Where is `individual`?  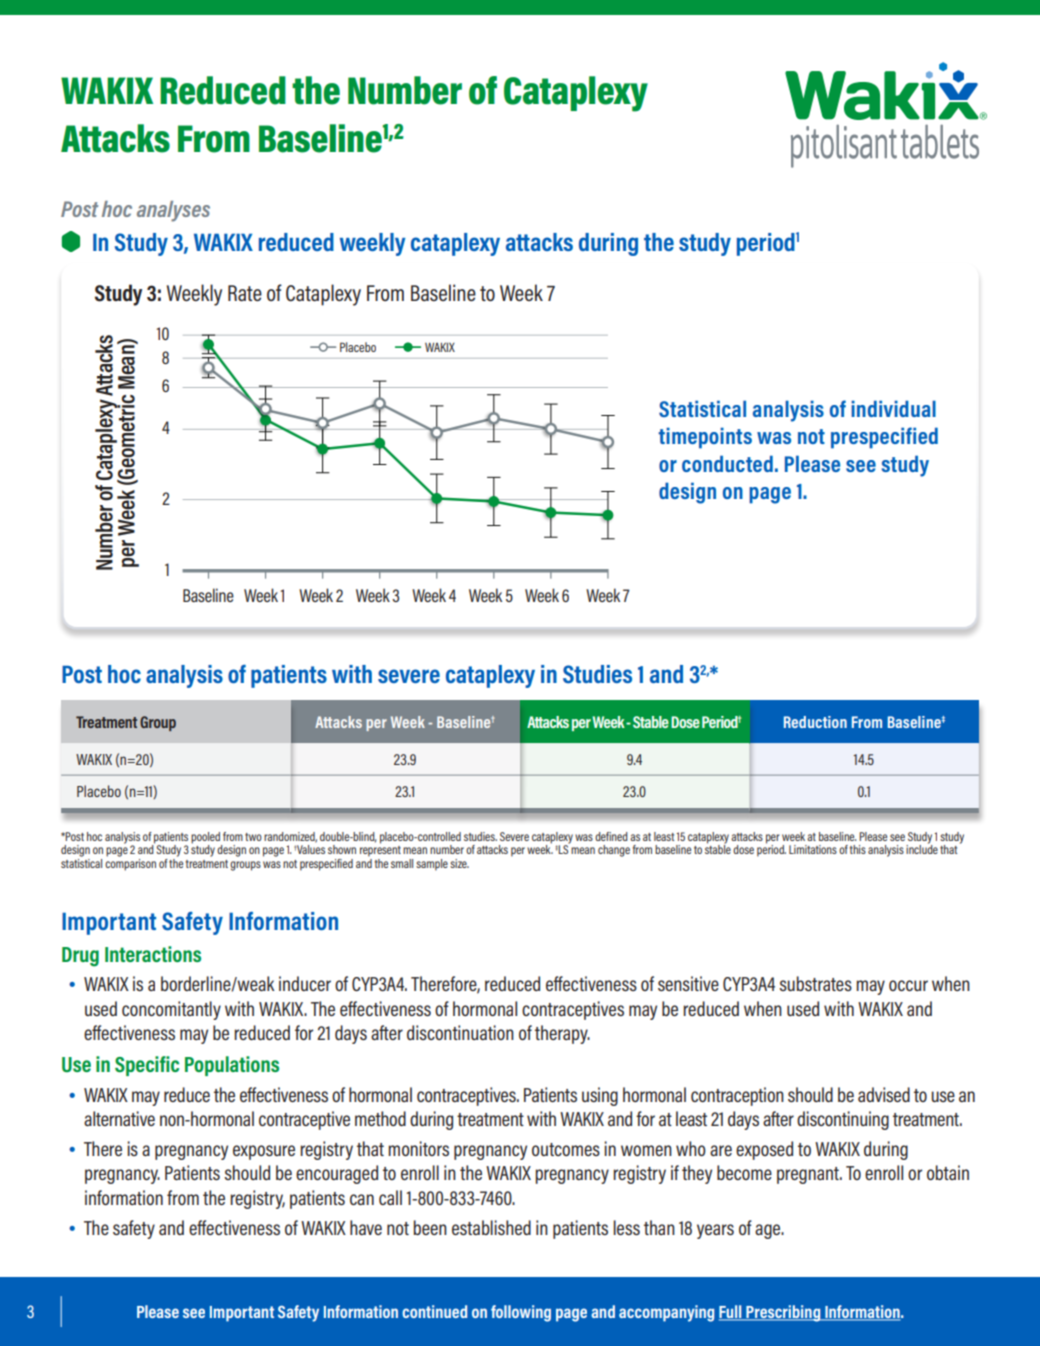 individual is located at coordinates (893, 408).
